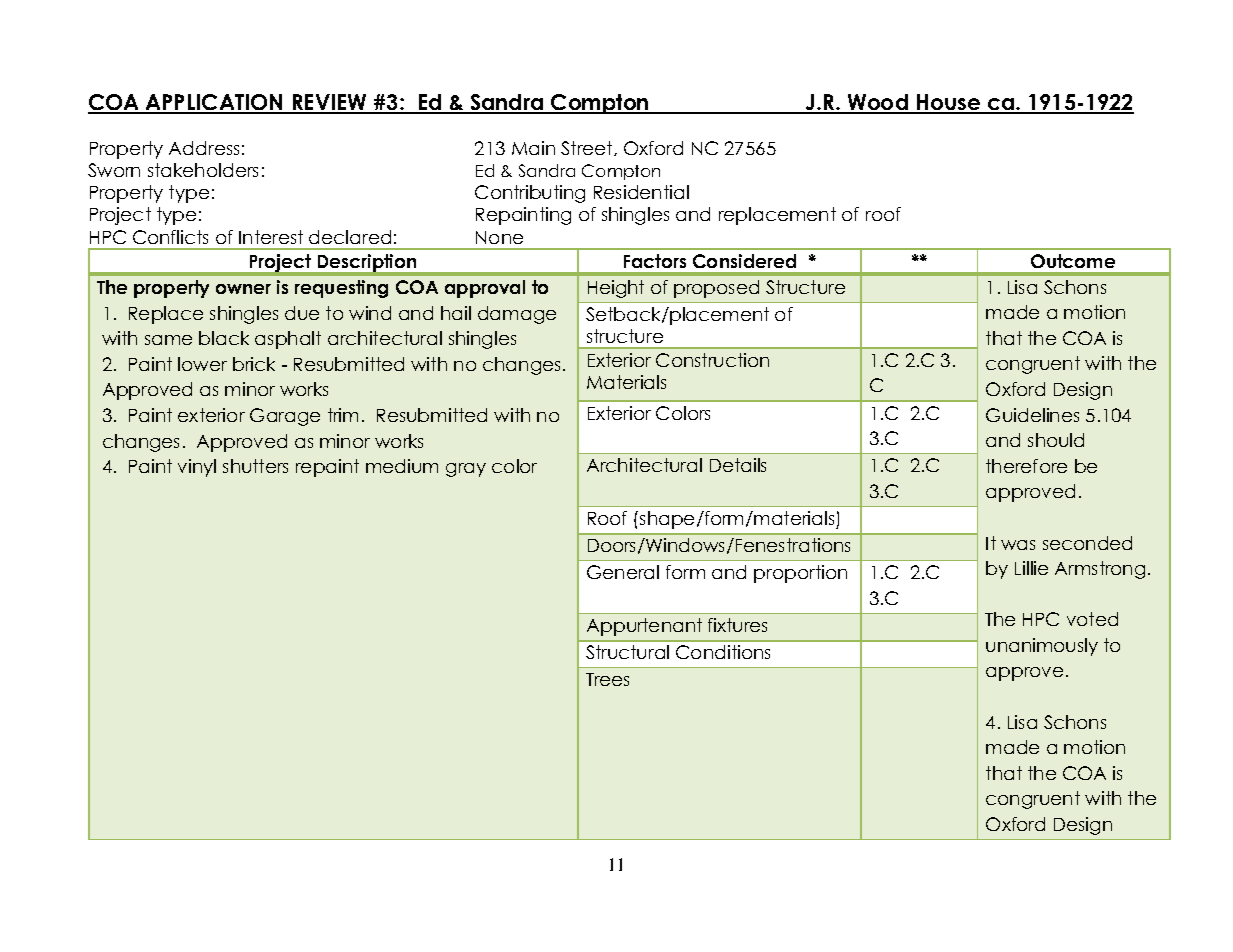 This document has width=1233, height=952. Describe the element at coordinates (1073, 261) in the document. I see `Outcome` at that location.
